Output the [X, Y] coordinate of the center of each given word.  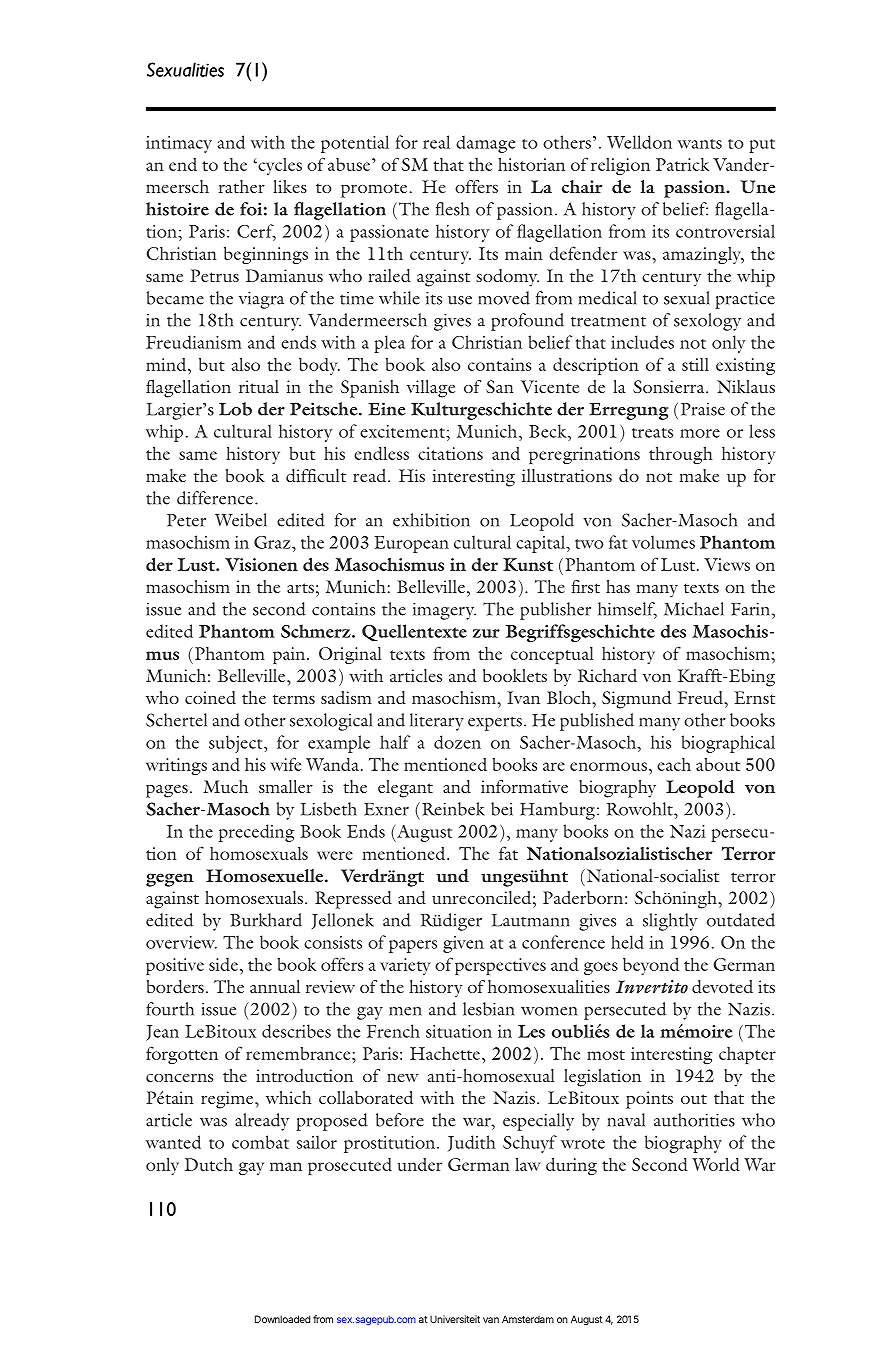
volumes [663, 542]
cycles [279, 166]
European [411, 544]
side [223, 964]
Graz [273, 542]
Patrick [682, 164]
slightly [670, 922]
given [463, 944]
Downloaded [282, 1319]
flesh [453, 209]
